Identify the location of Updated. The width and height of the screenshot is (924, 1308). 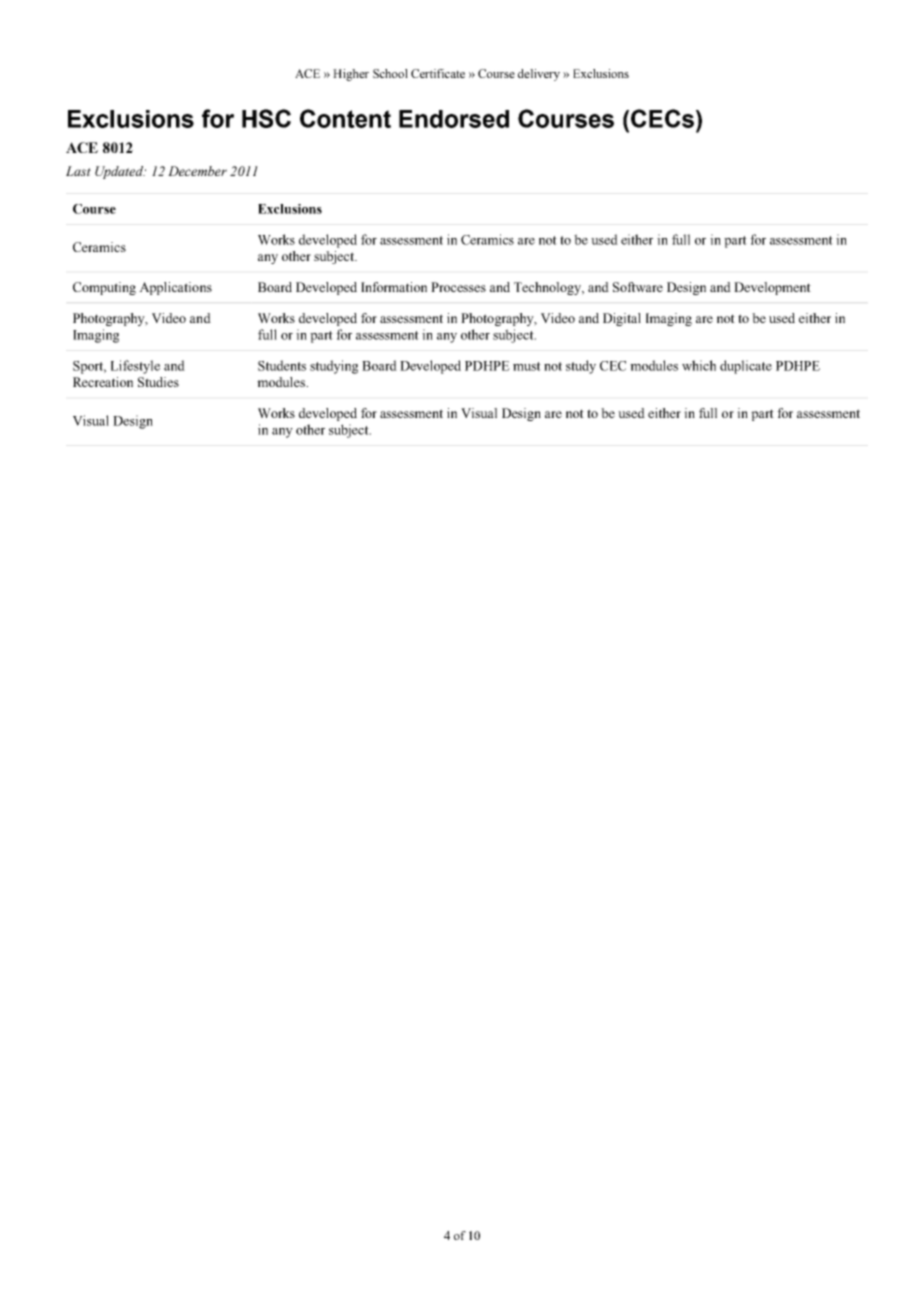
(120, 172).
